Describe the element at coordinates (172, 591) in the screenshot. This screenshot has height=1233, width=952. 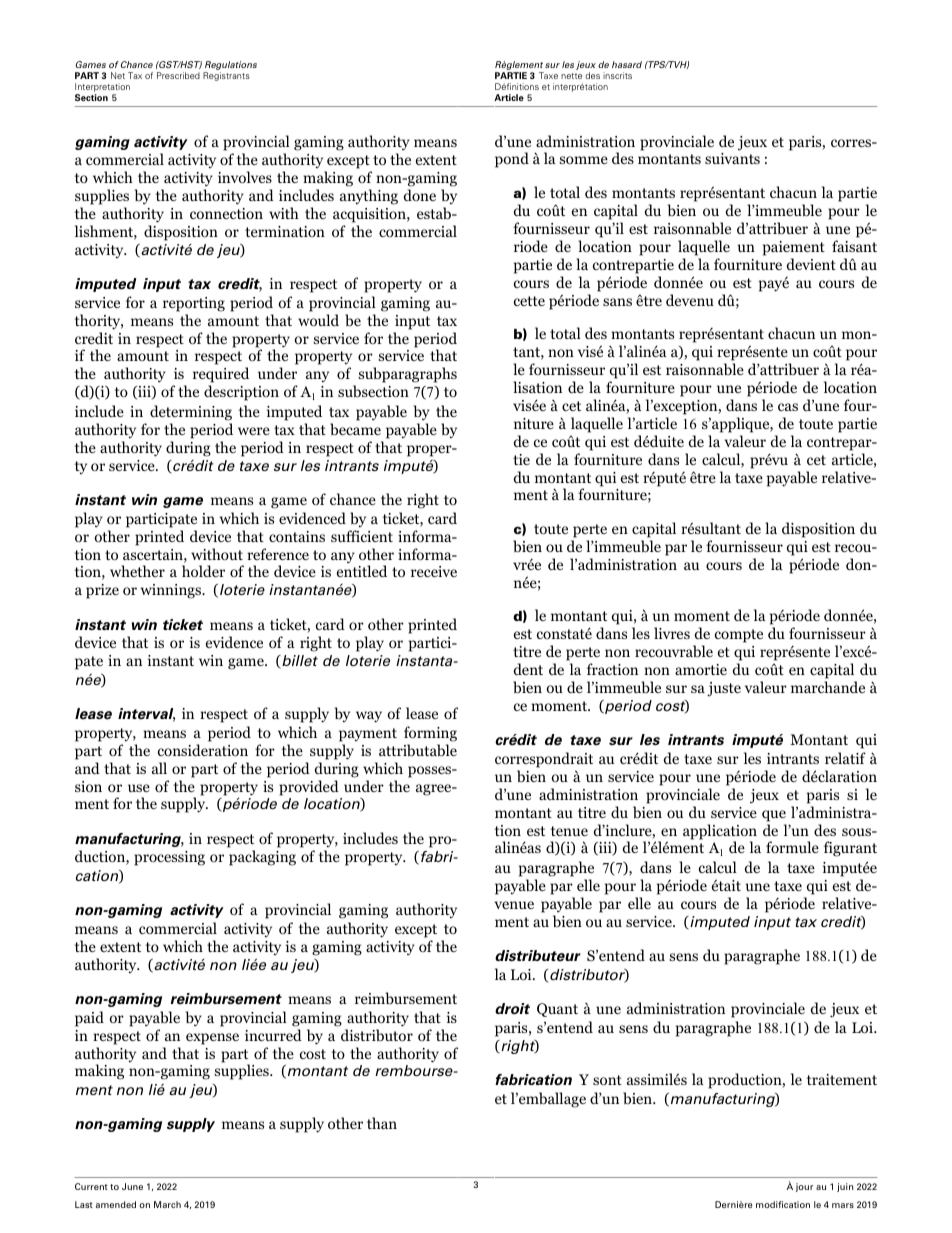
I see `winnings` at that location.
